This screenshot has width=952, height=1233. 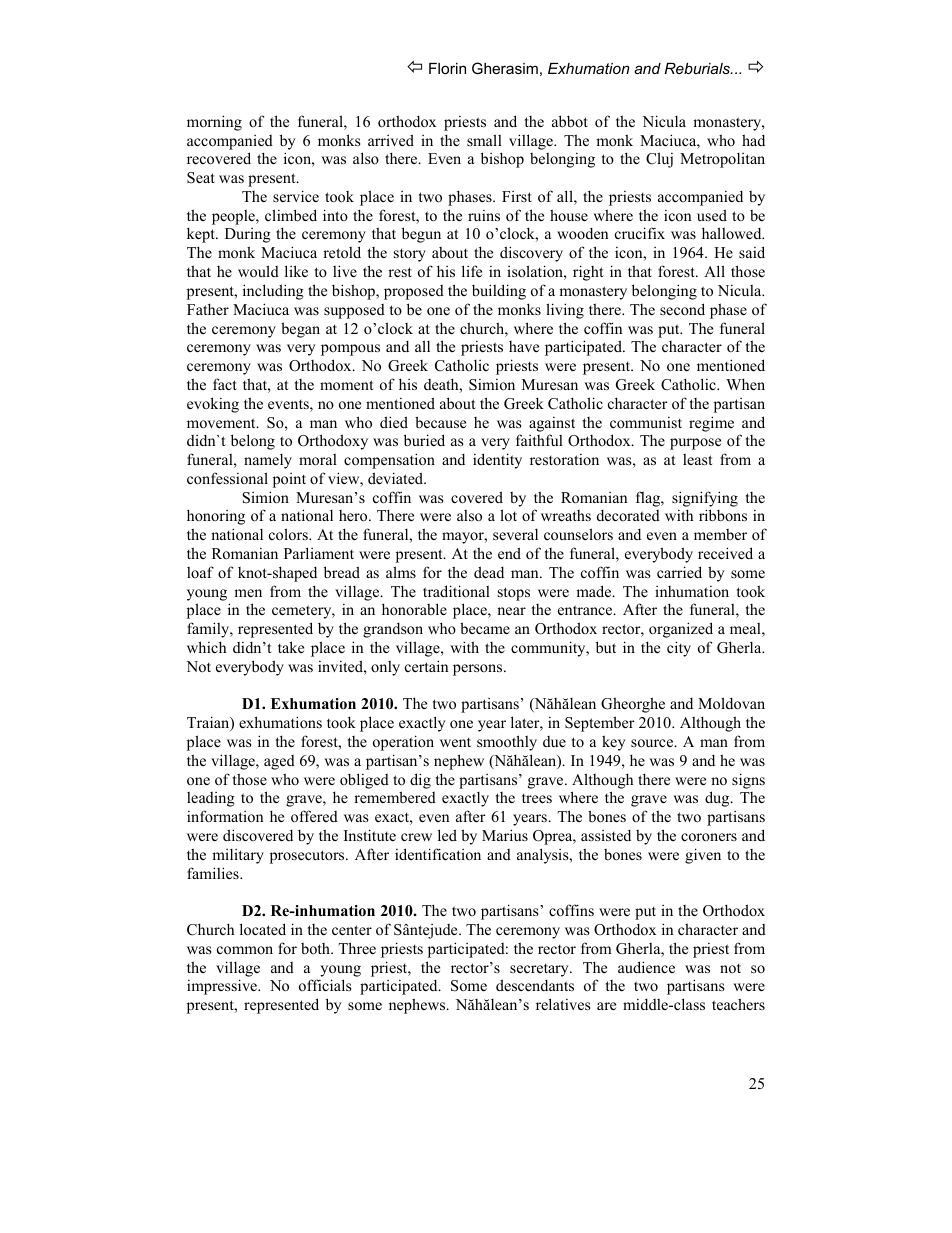 What do you see at coordinates (718, 799) in the screenshot?
I see `dug` at bounding box center [718, 799].
